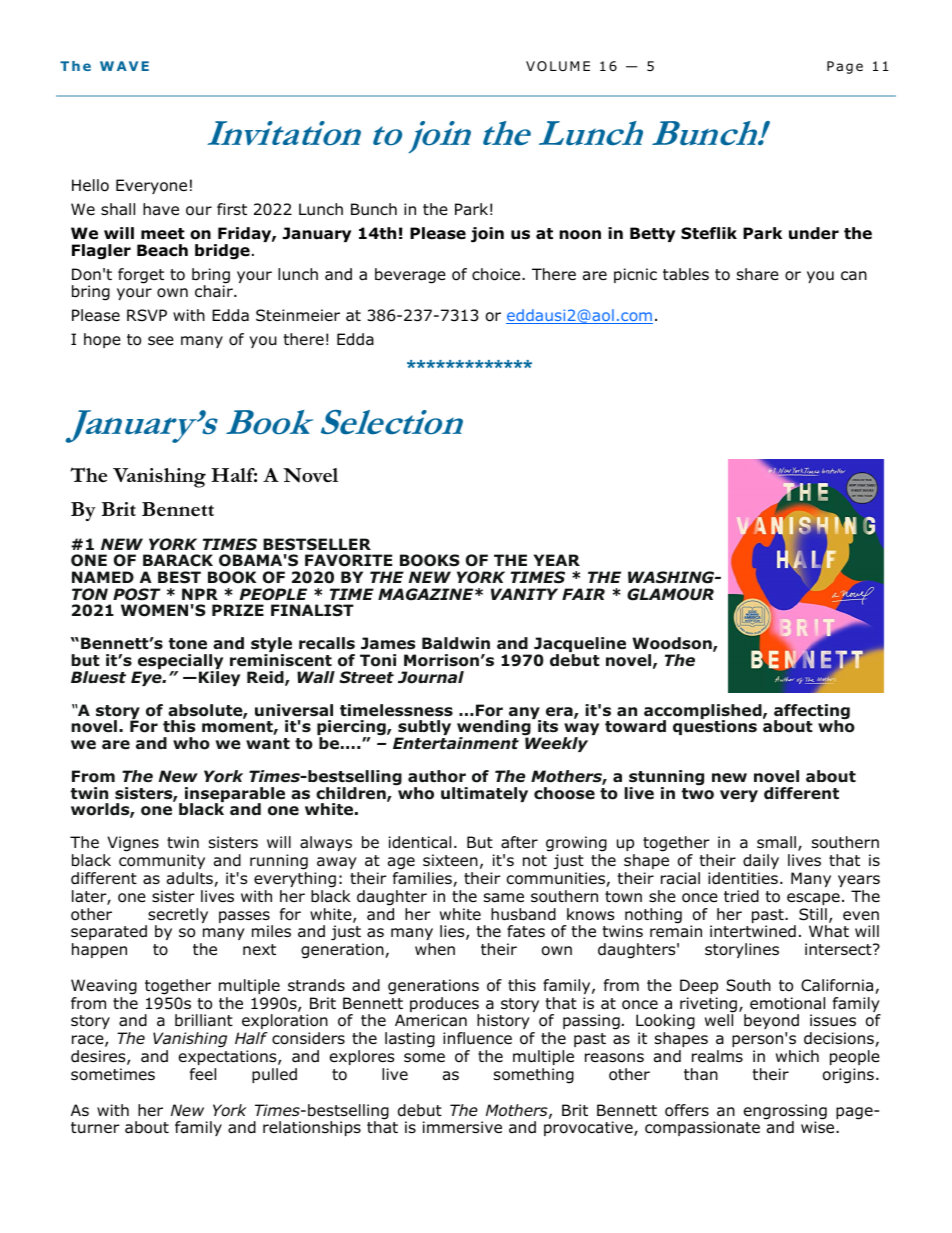 This image has height=1233, width=952. What do you see at coordinates (524, 594) in the image?
I see `VANITY` at bounding box center [524, 594].
